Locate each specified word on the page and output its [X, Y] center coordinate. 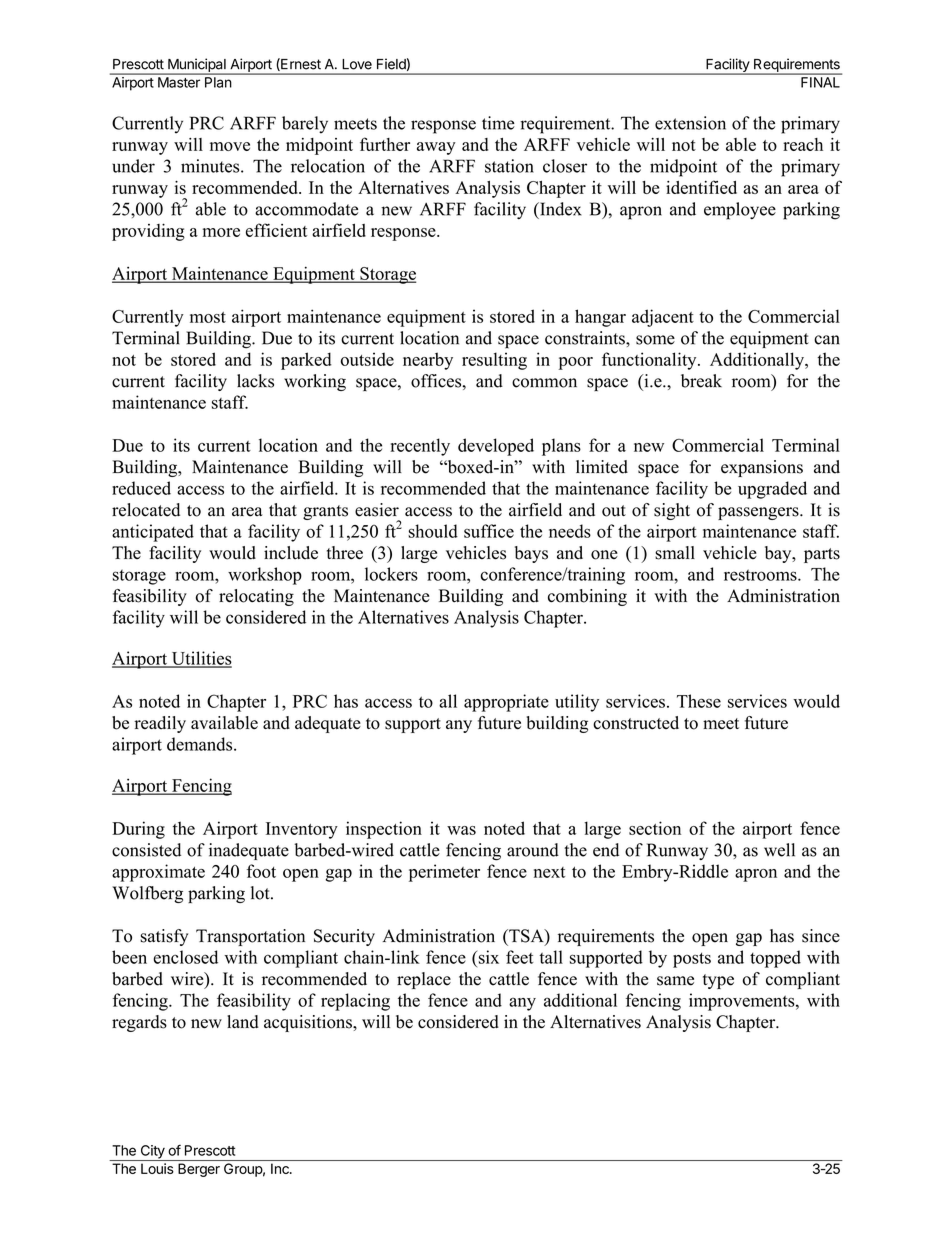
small [675, 553]
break [701, 381]
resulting [494, 361]
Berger [199, 1170]
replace [424, 980]
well [779, 850]
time [498, 123]
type [718, 981]
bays [531, 554]
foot [261, 871]
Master [179, 82]
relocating [256, 597]
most [208, 317]
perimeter [444, 873]
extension [690, 123]
